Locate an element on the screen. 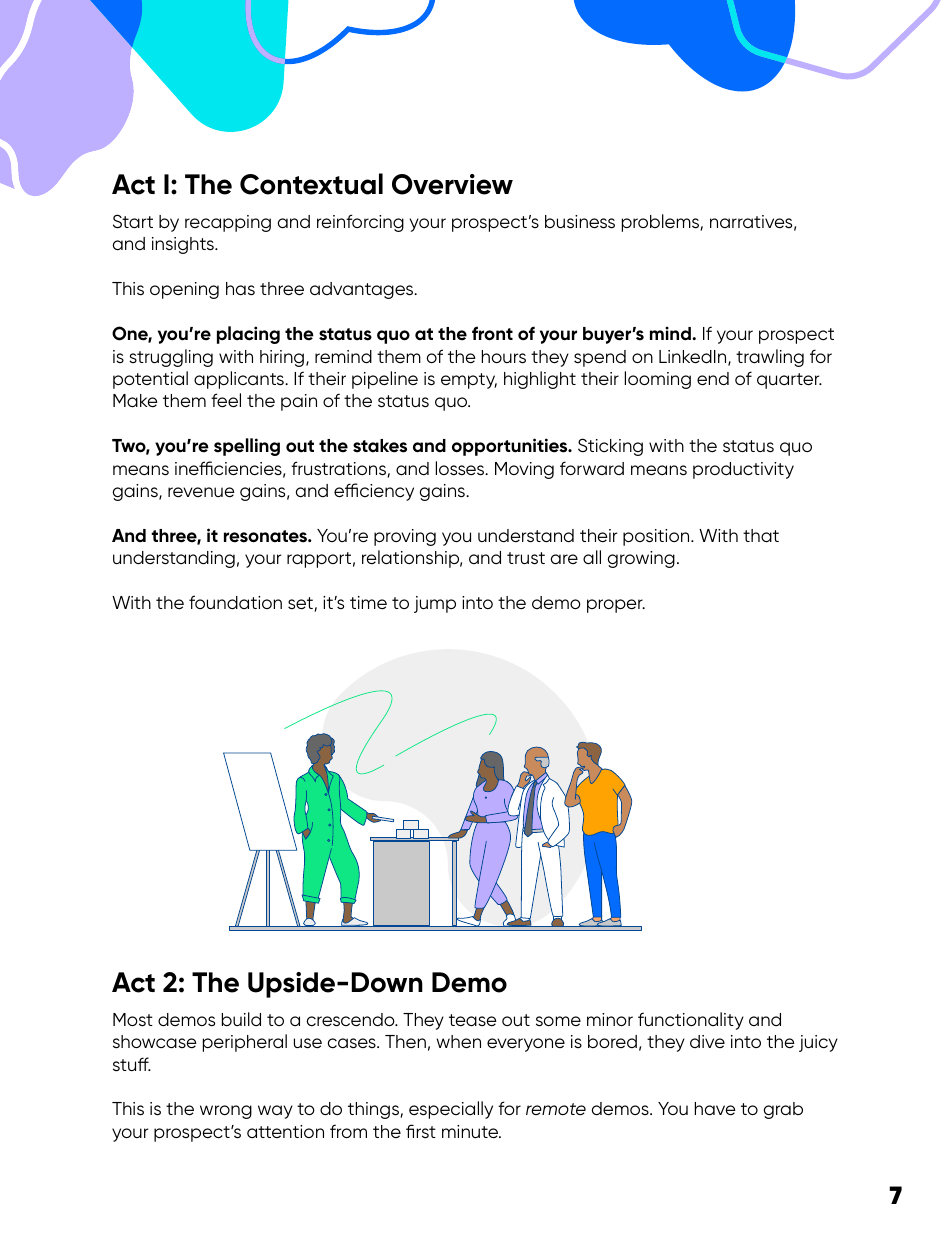 This screenshot has width=952, height=1233. wrong is located at coordinates (226, 1112).
